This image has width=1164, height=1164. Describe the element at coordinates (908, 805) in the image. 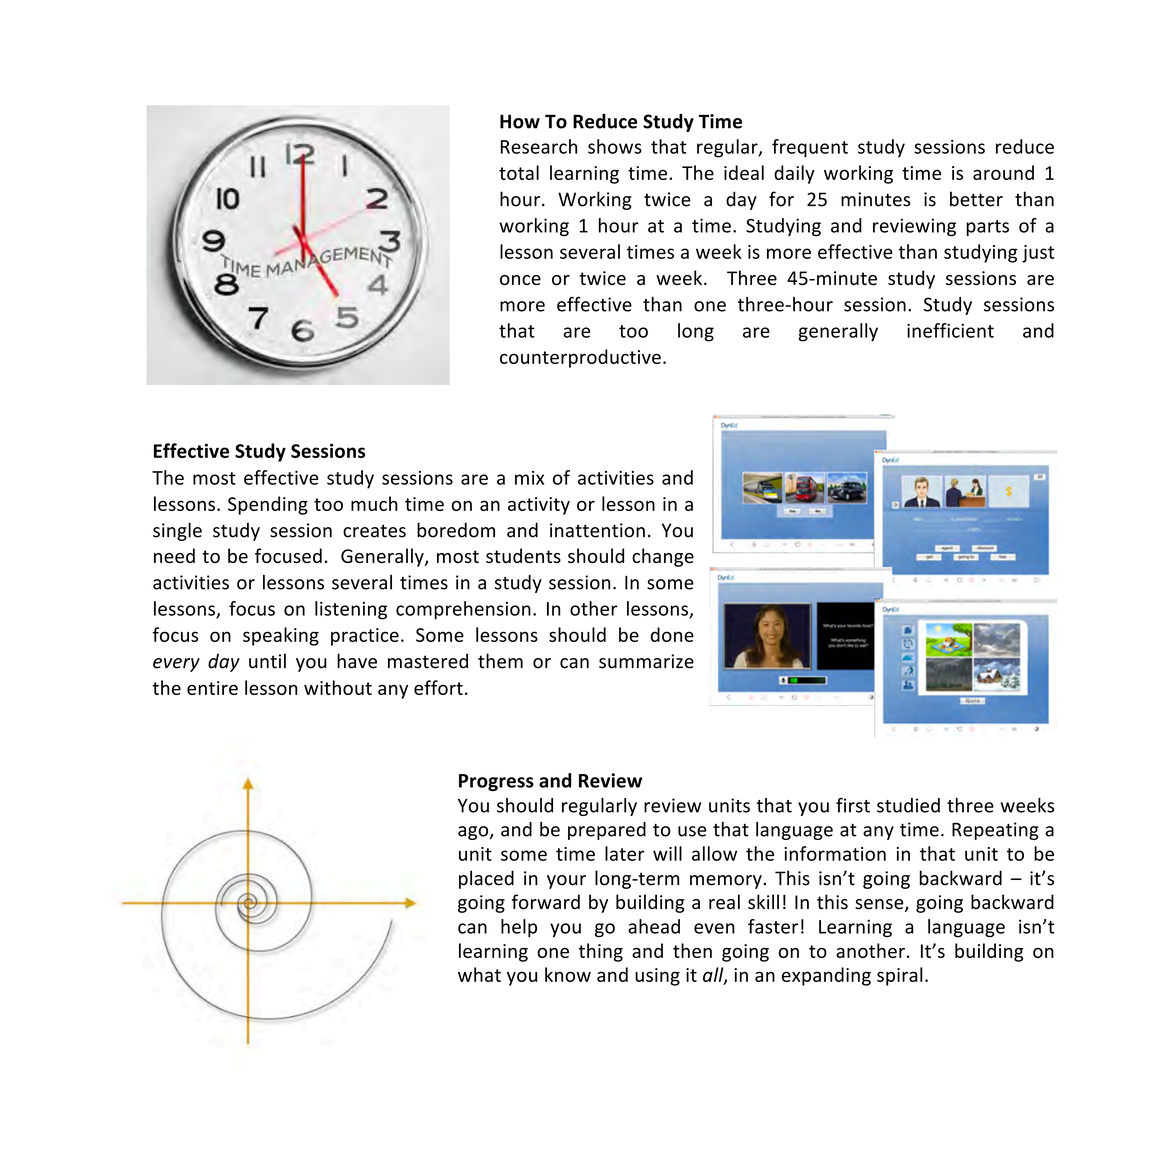

I see `studied` at that location.
